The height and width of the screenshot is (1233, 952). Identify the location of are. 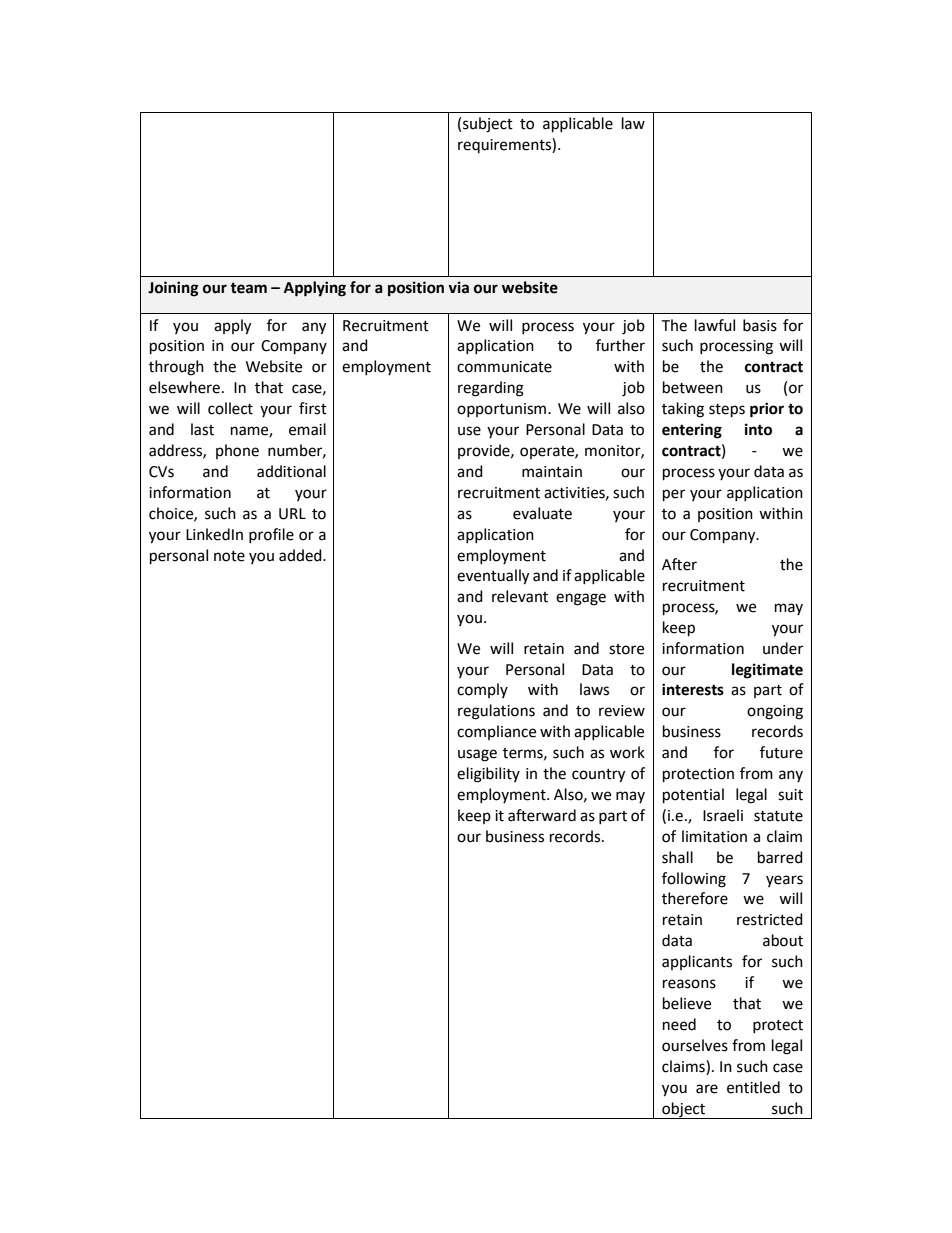
(707, 1089).
